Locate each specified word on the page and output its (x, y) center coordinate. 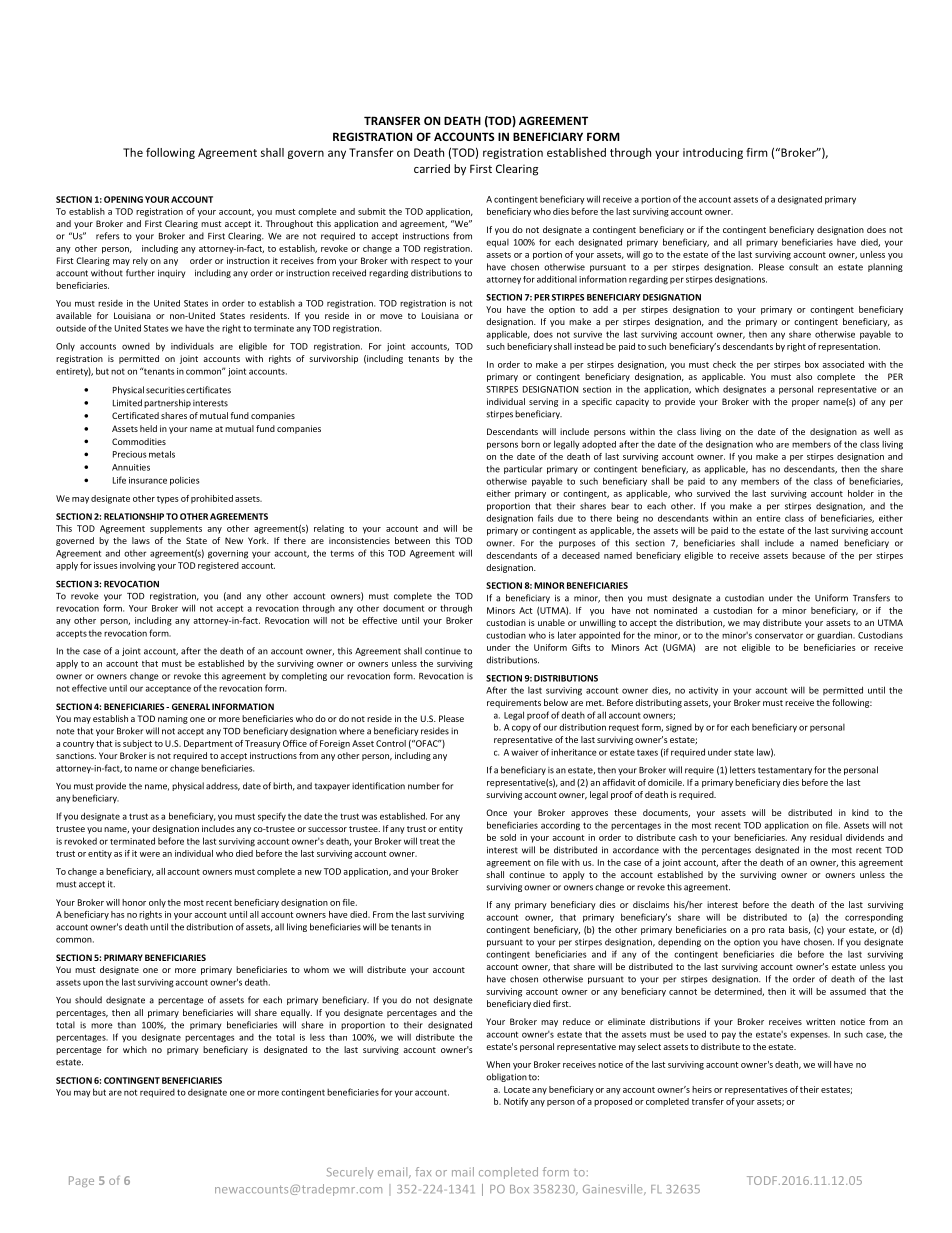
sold (508, 837)
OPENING (123, 199)
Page (81, 1181)
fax (423, 1172)
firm (757, 152)
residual (826, 837)
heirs (702, 1089)
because (808, 555)
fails (546, 518)
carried (432, 168)
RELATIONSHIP (134, 516)
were (150, 854)
